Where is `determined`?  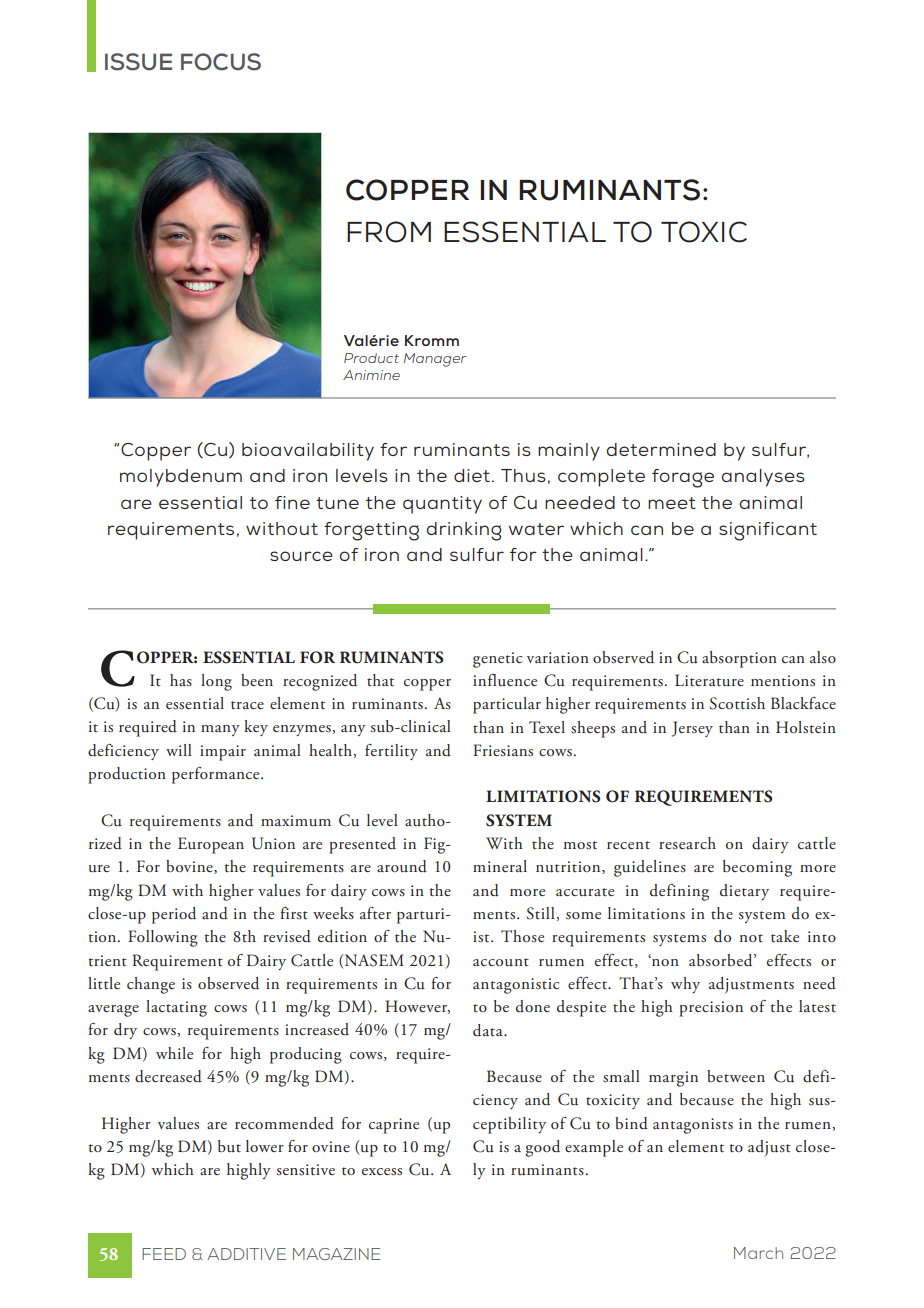 determined is located at coordinates (661, 449).
